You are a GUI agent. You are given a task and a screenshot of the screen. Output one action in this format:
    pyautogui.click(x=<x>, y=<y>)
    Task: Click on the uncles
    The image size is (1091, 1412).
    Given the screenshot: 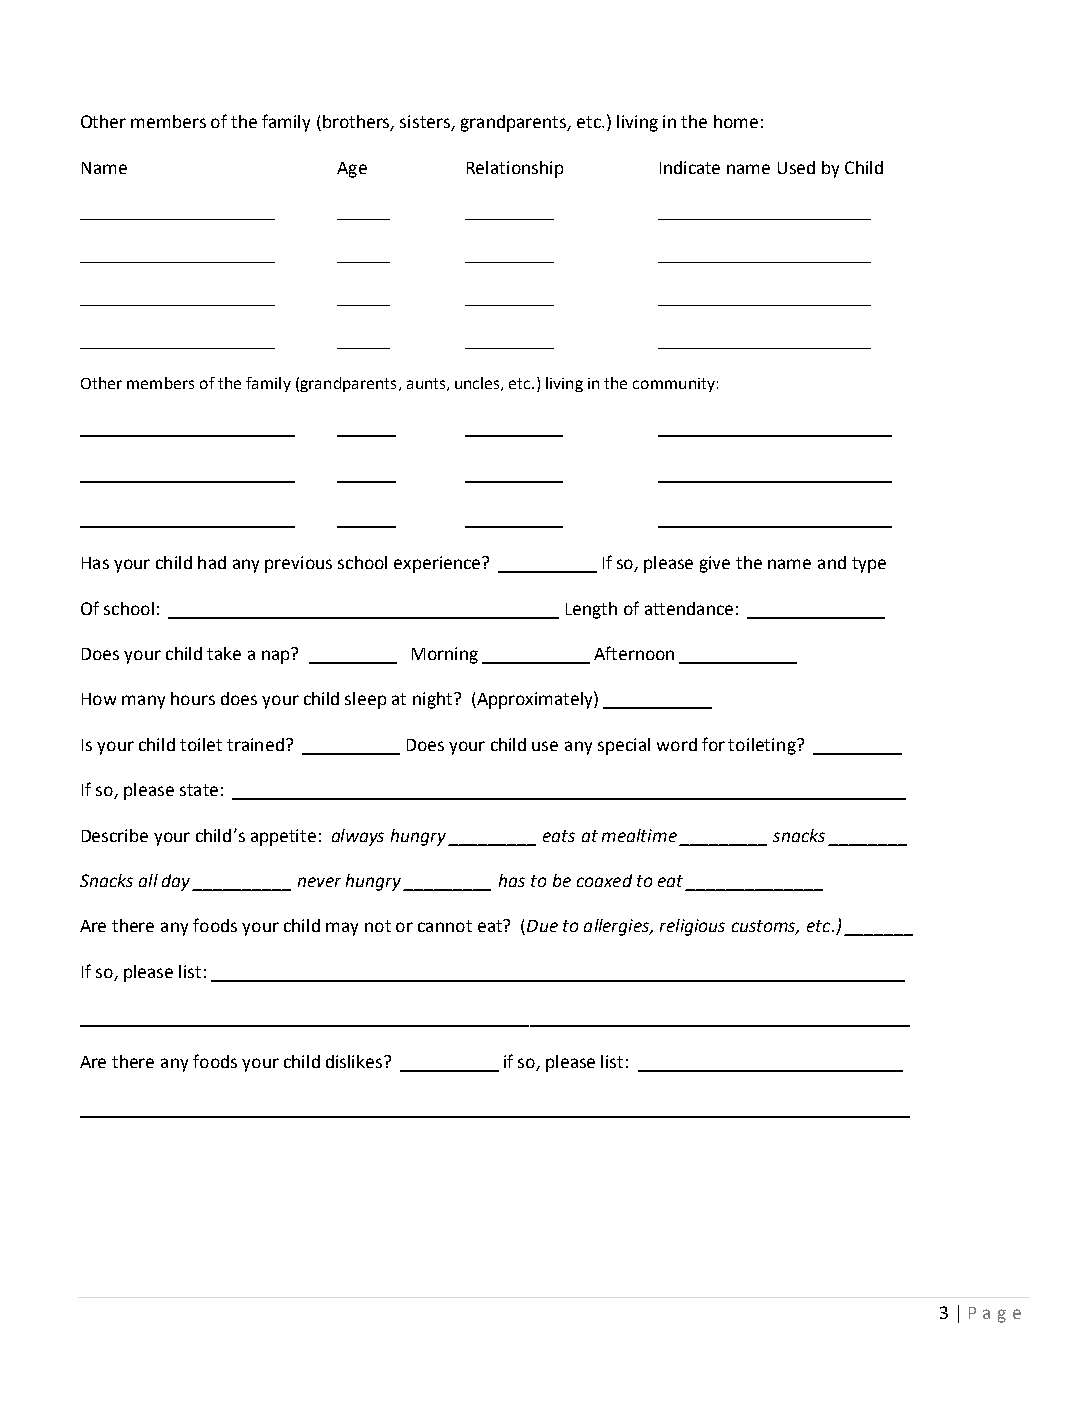 What is the action you would take?
    pyautogui.click(x=478, y=384)
